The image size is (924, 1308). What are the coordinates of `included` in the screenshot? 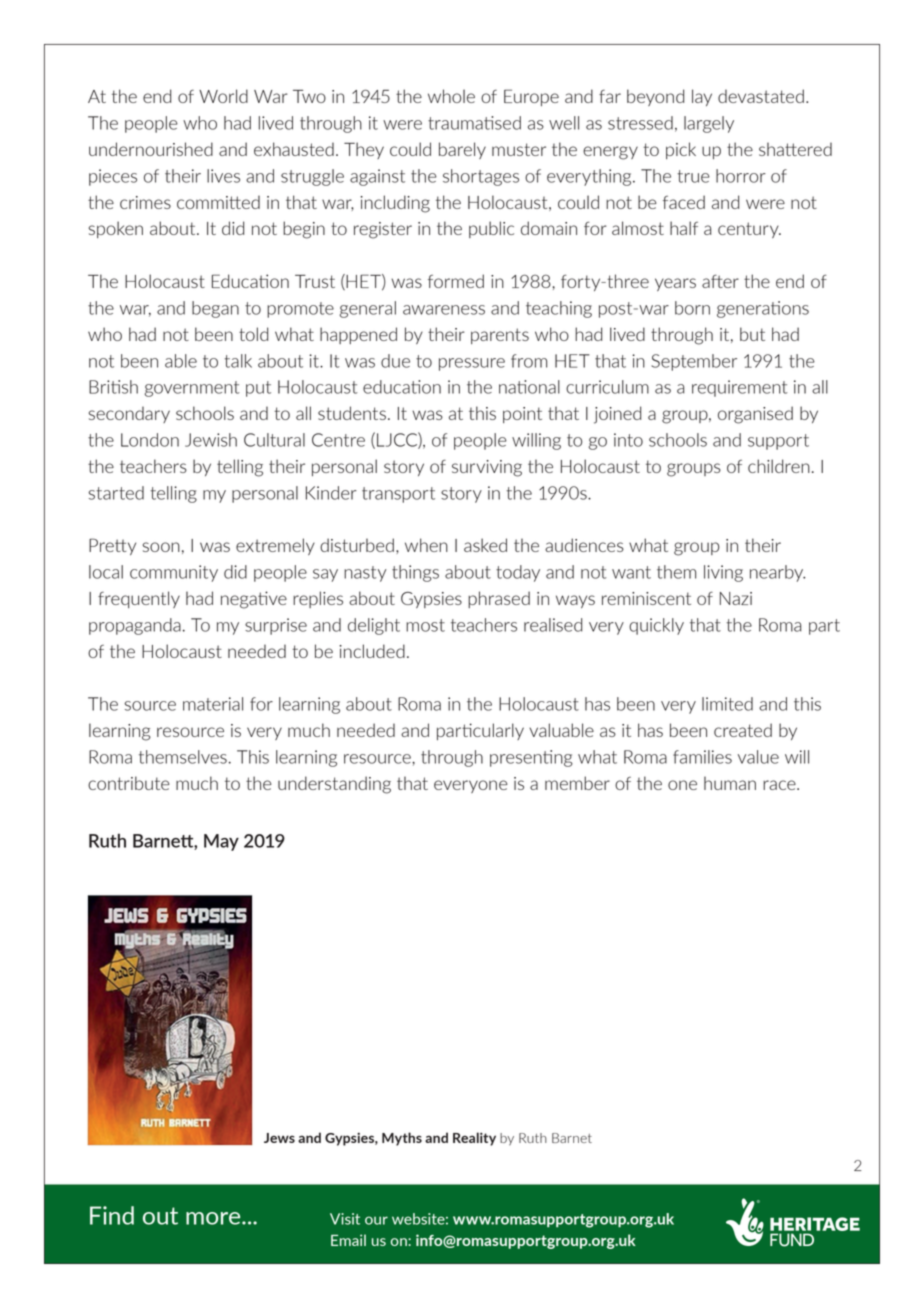 It's located at (372, 651).
